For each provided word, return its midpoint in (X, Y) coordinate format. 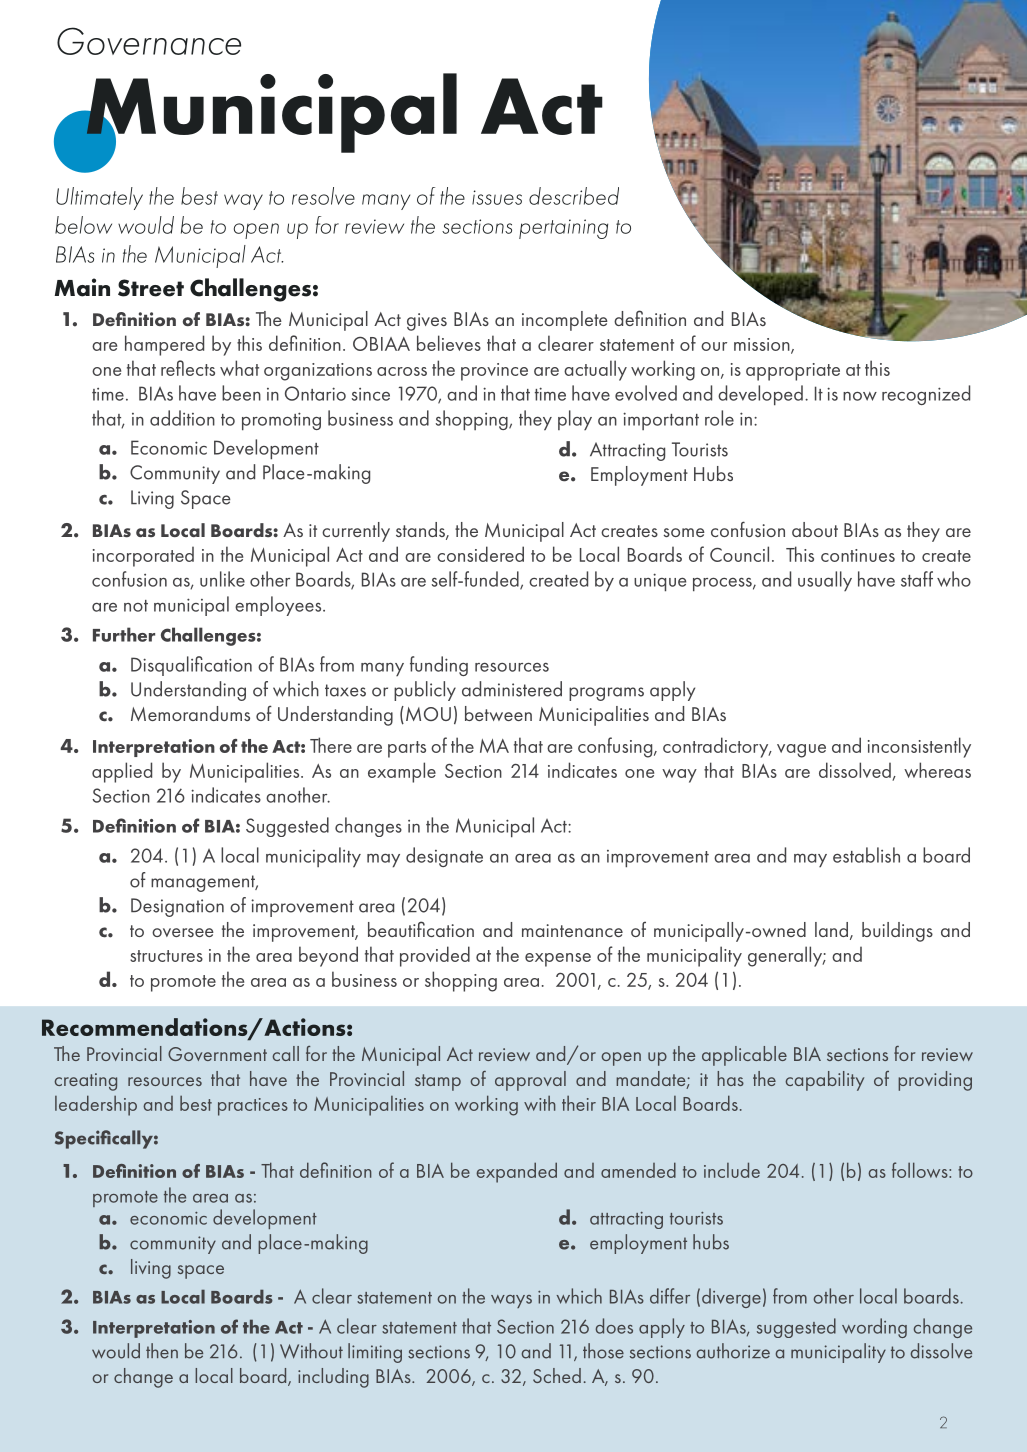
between (498, 713)
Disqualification (191, 666)
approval (530, 1081)
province (494, 372)
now (860, 396)
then (162, 1351)
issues (497, 197)
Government (217, 1054)
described (574, 196)
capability (824, 1081)
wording (874, 1328)
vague (801, 751)
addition (182, 418)
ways (511, 1301)
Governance (149, 41)
